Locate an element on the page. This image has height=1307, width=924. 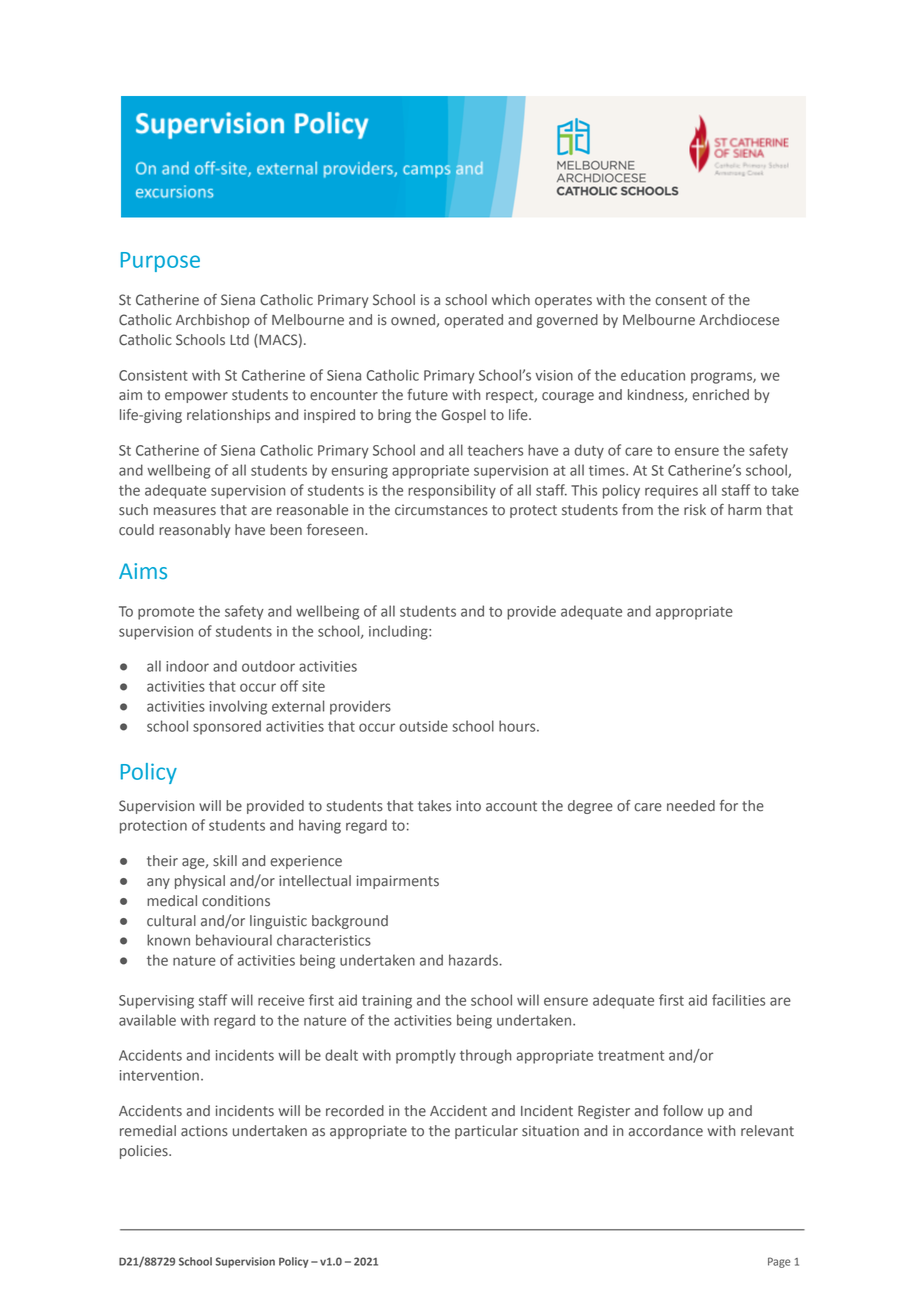
policies is located at coordinates (145, 1152).
